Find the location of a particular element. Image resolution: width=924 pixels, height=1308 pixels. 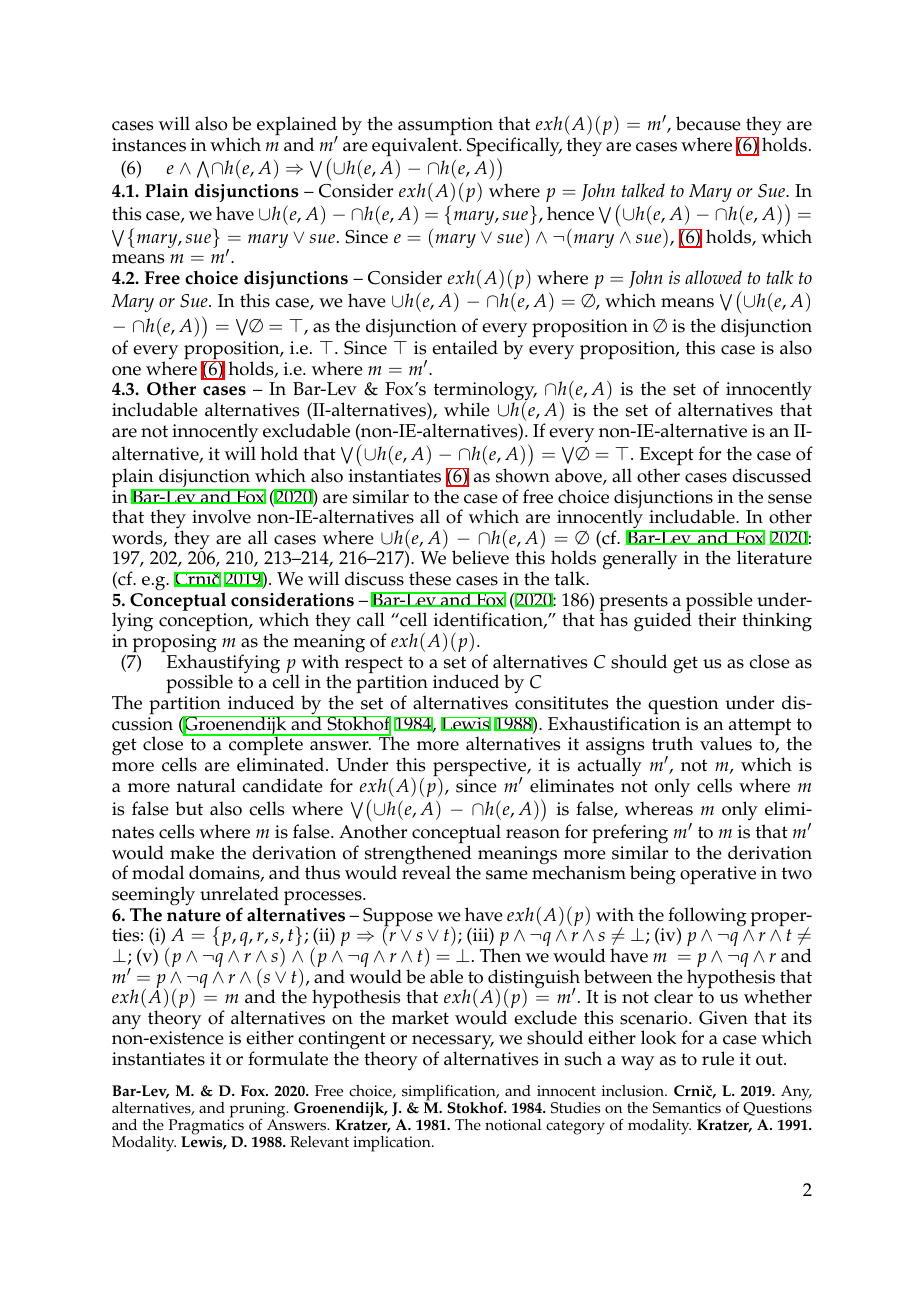

instances is located at coordinates (149, 145).
